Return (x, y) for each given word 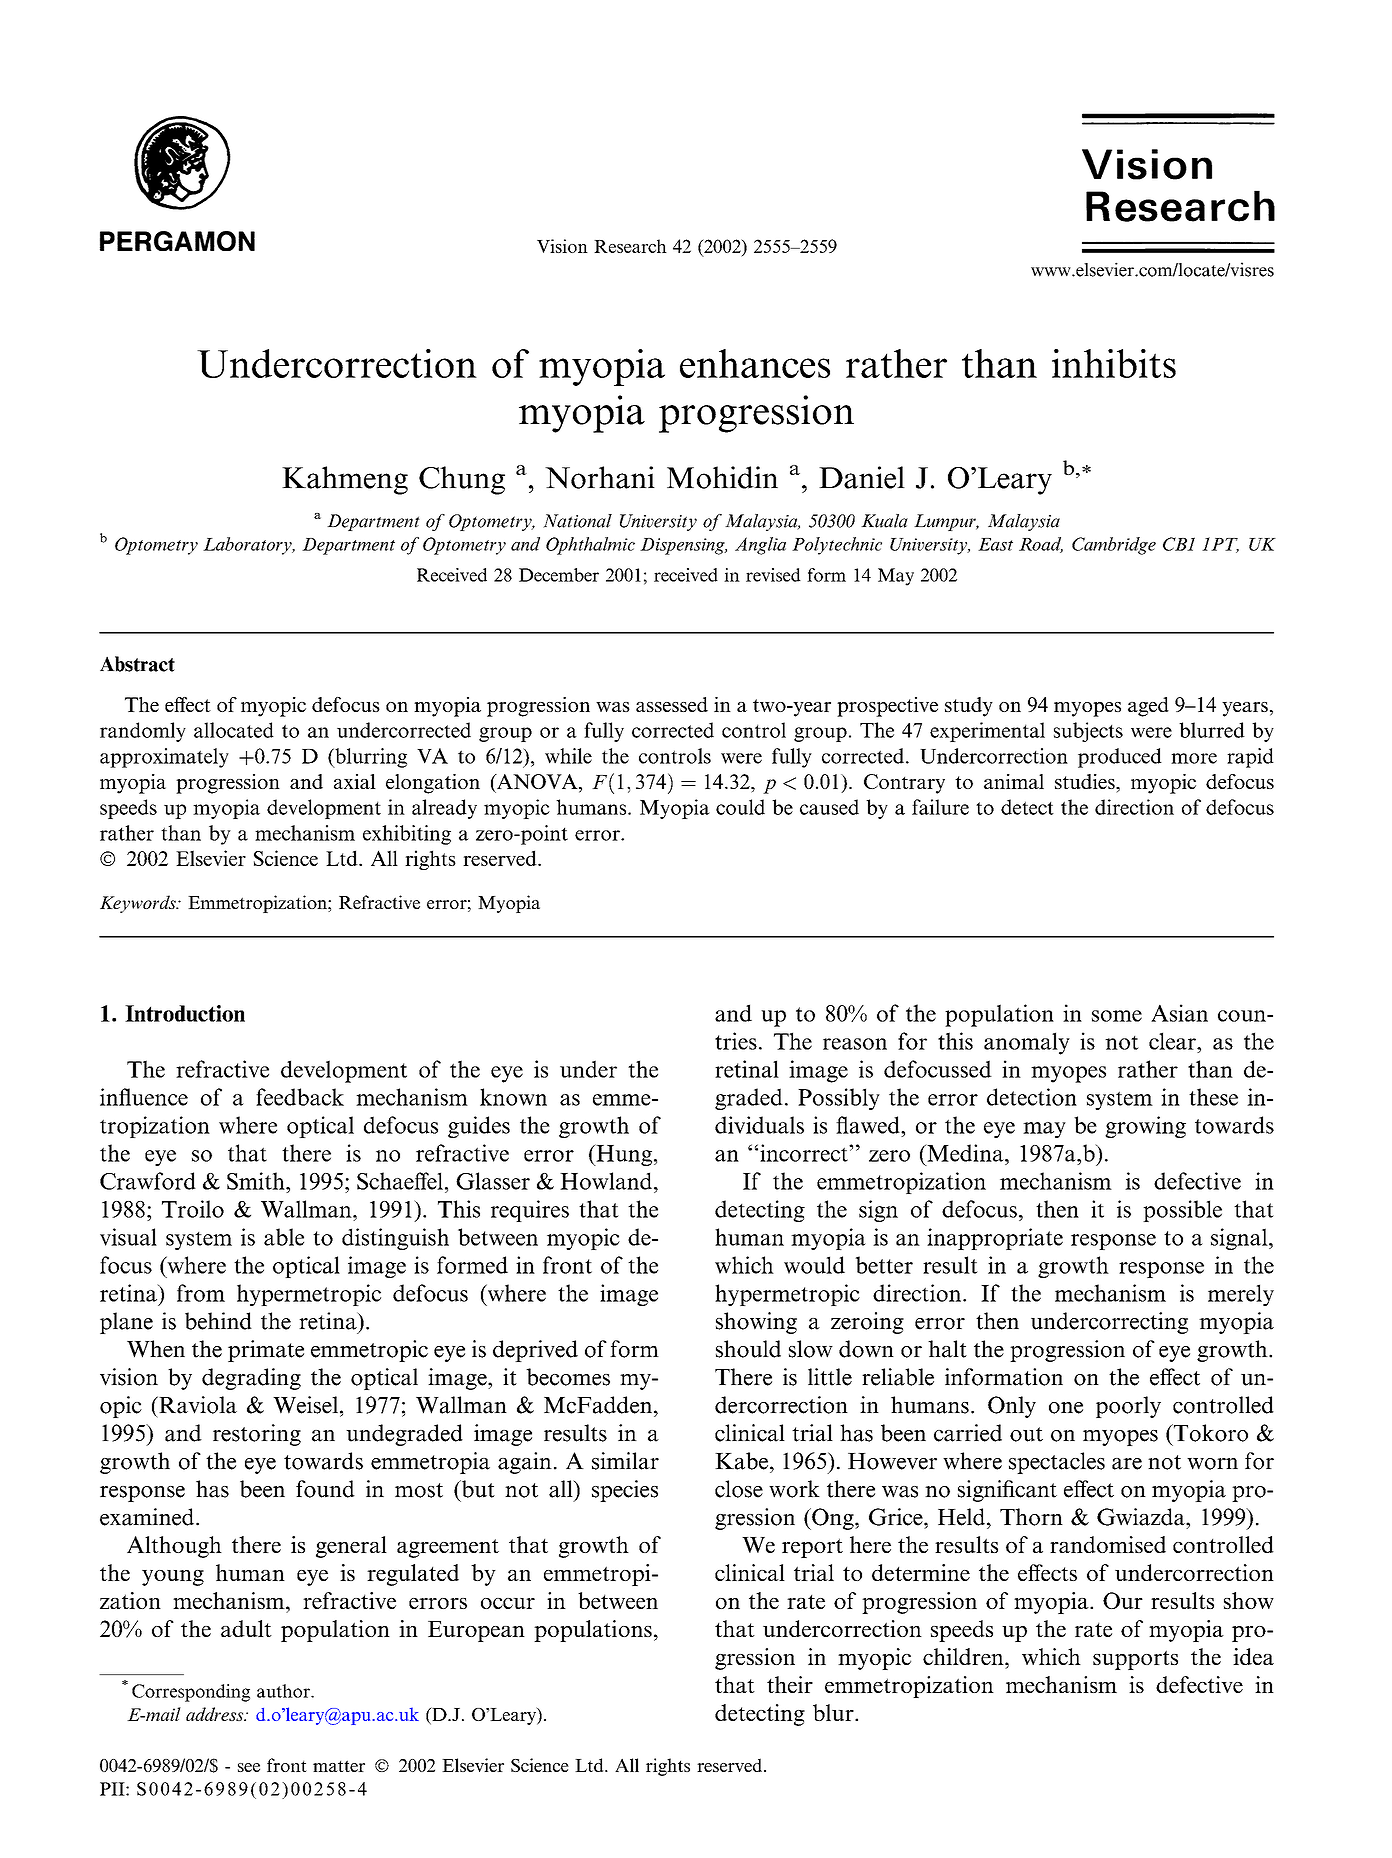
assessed (672, 704)
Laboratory (248, 546)
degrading (251, 1379)
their (790, 1684)
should (748, 1349)
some (1117, 1016)
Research (630, 246)
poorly (1128, 1407)
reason (855, 1044)
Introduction (185, 1013)
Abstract (137, 664)
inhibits (1114, 363)
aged (1148, 707)
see (249, 1767)
